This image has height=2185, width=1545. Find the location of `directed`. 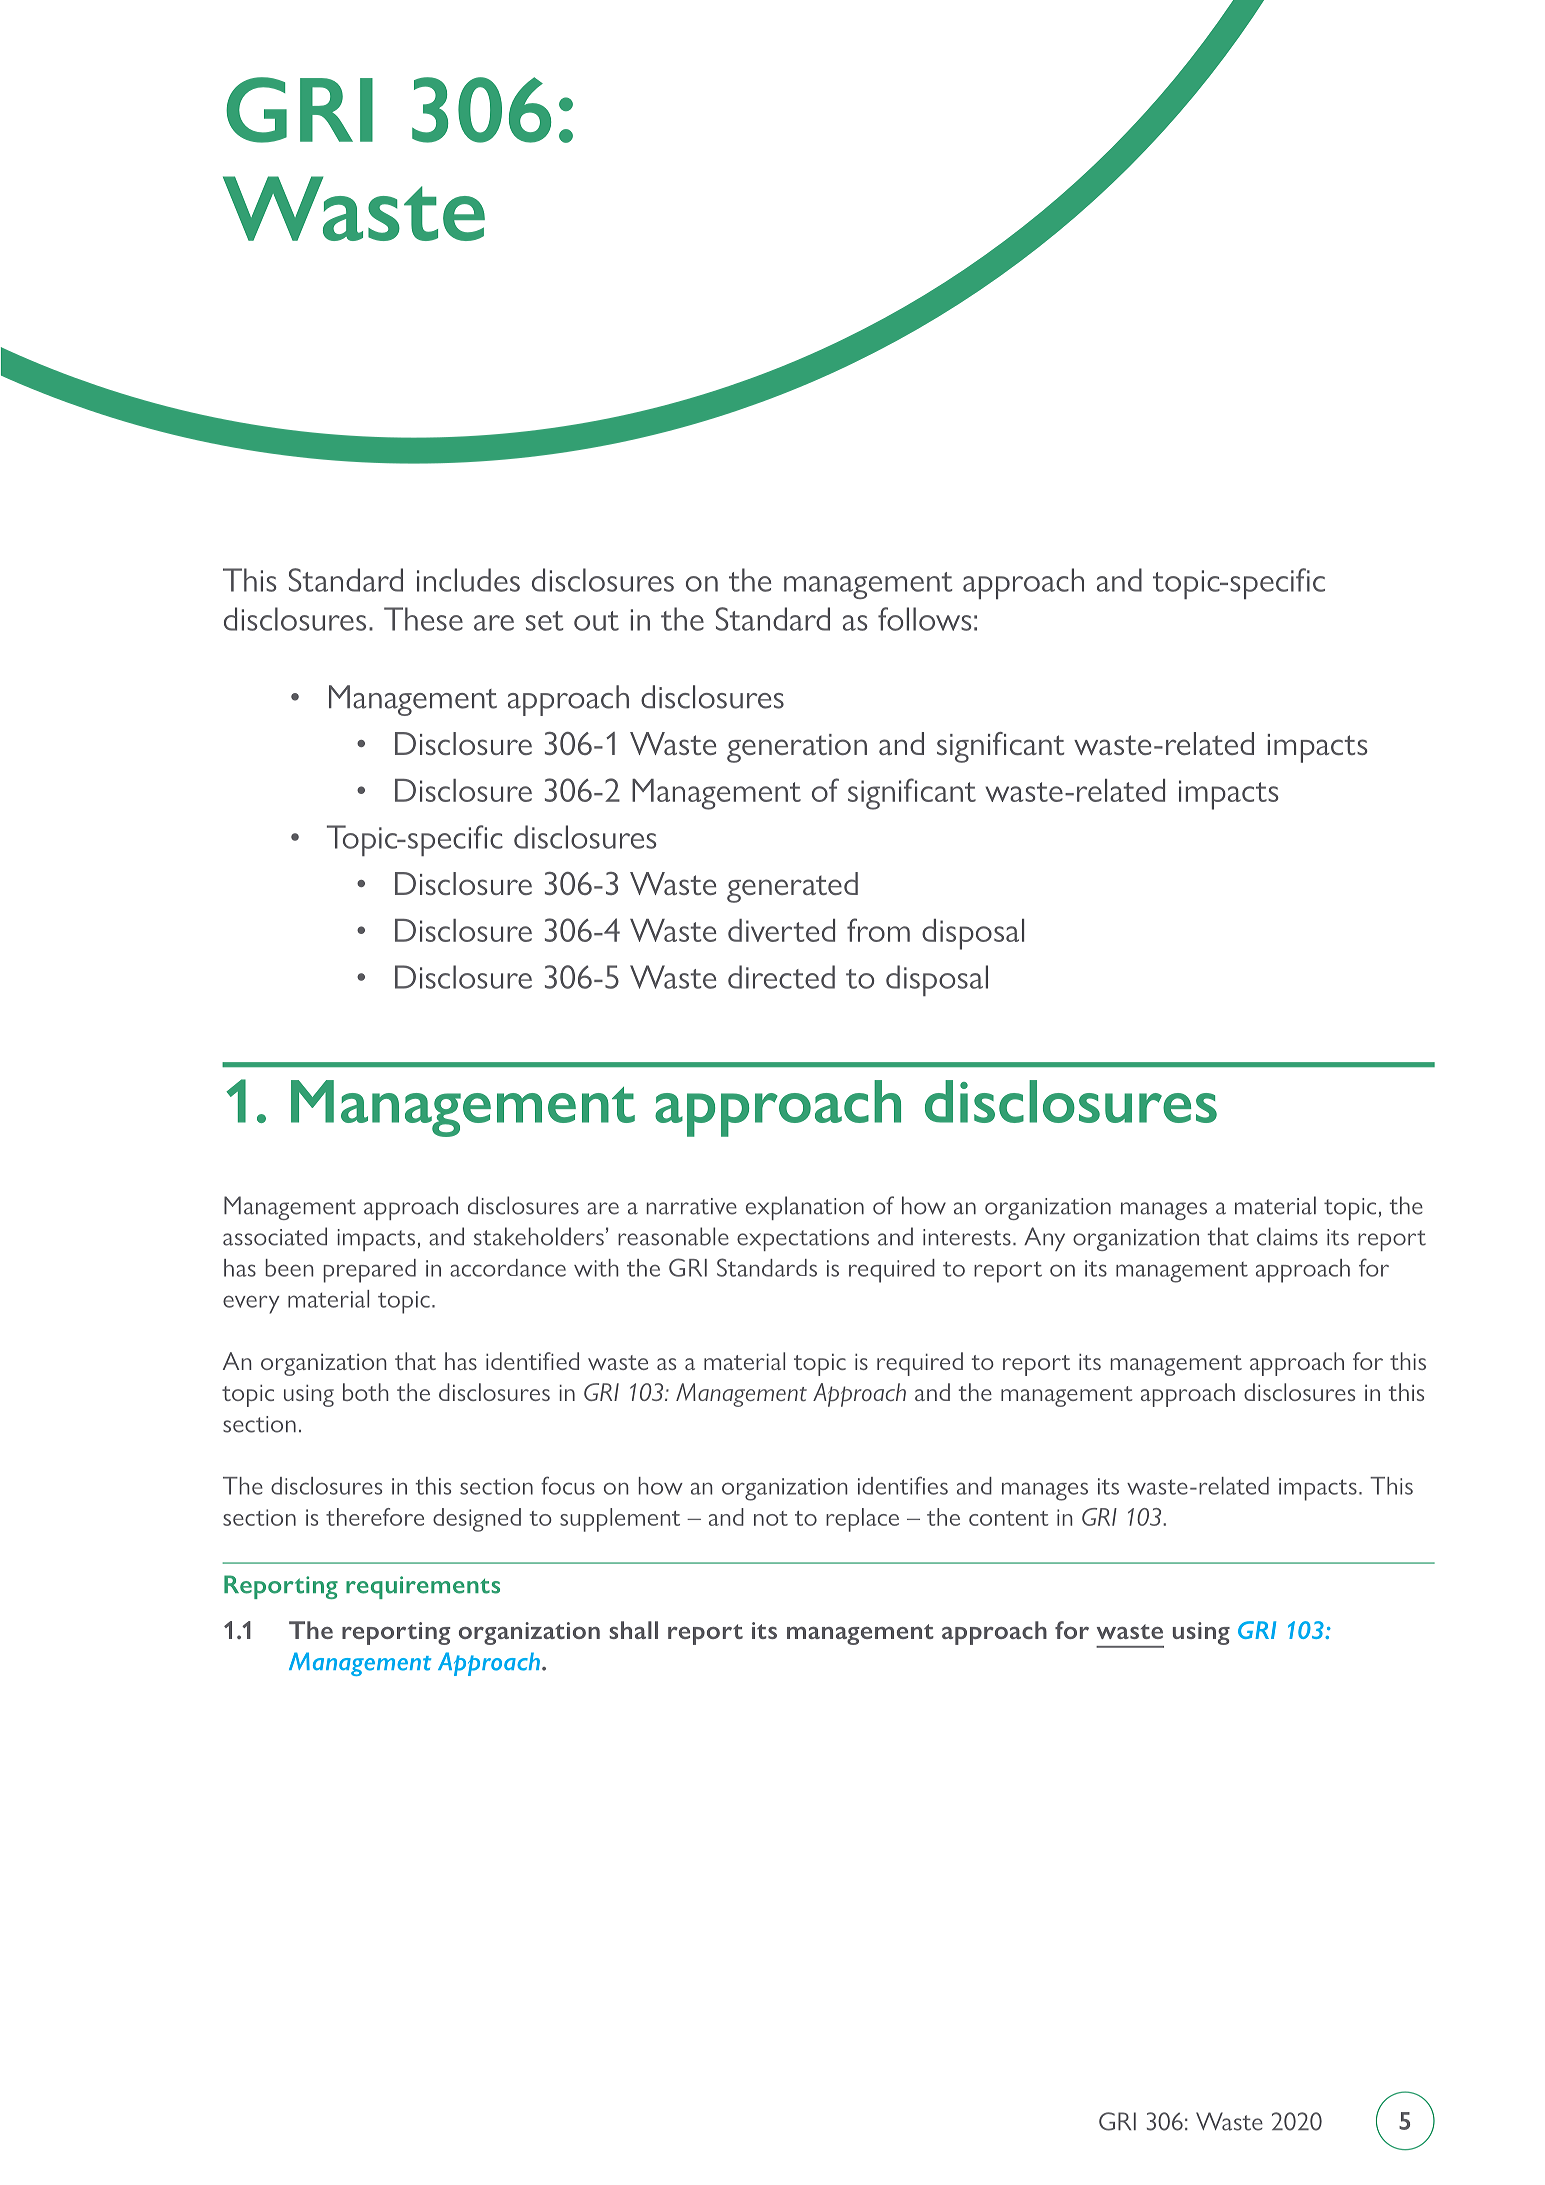

directed is located at coordinates (781, 977).
